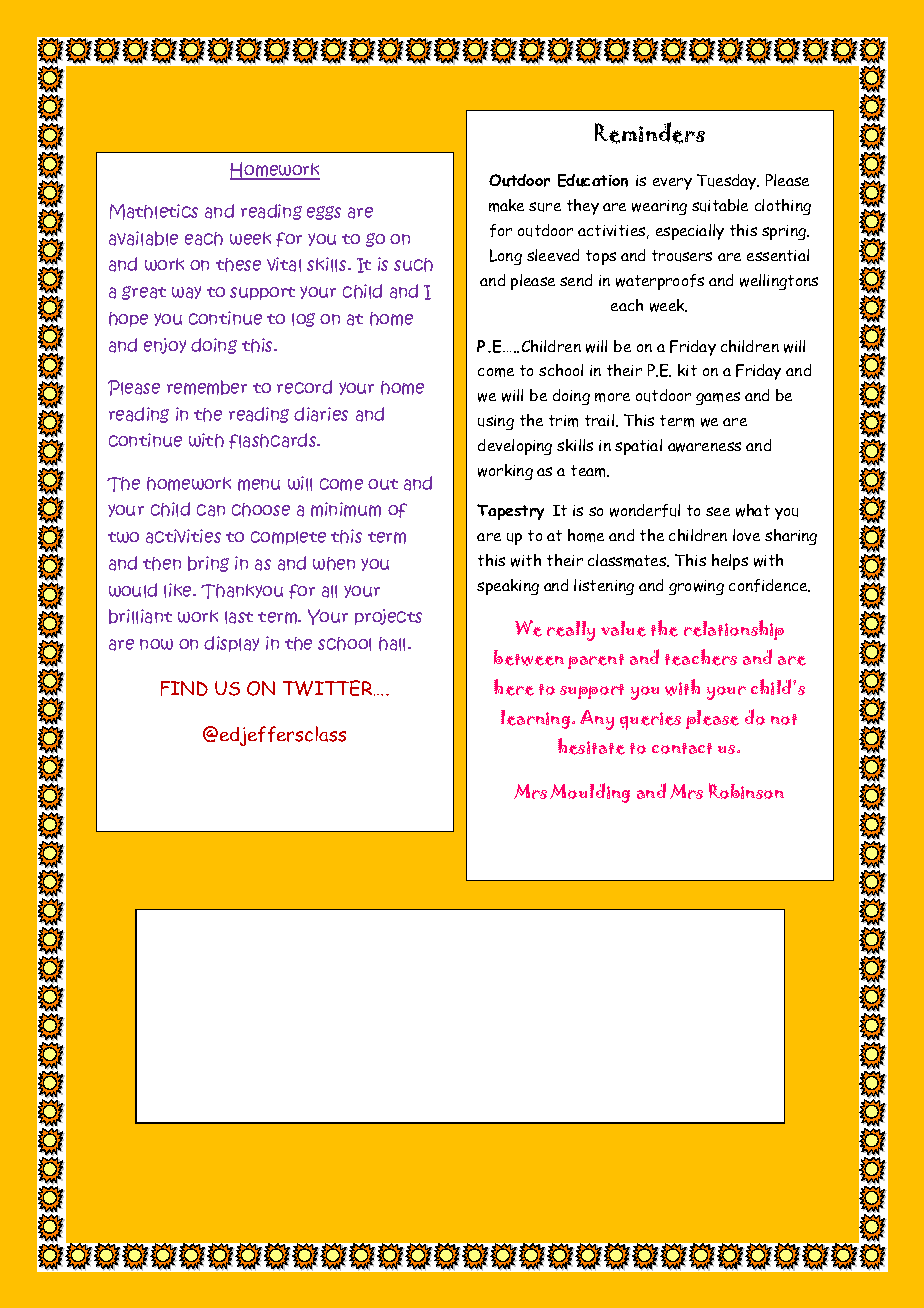 The image size is (924, 1308). I want to click on learning, so click(537, 719).
